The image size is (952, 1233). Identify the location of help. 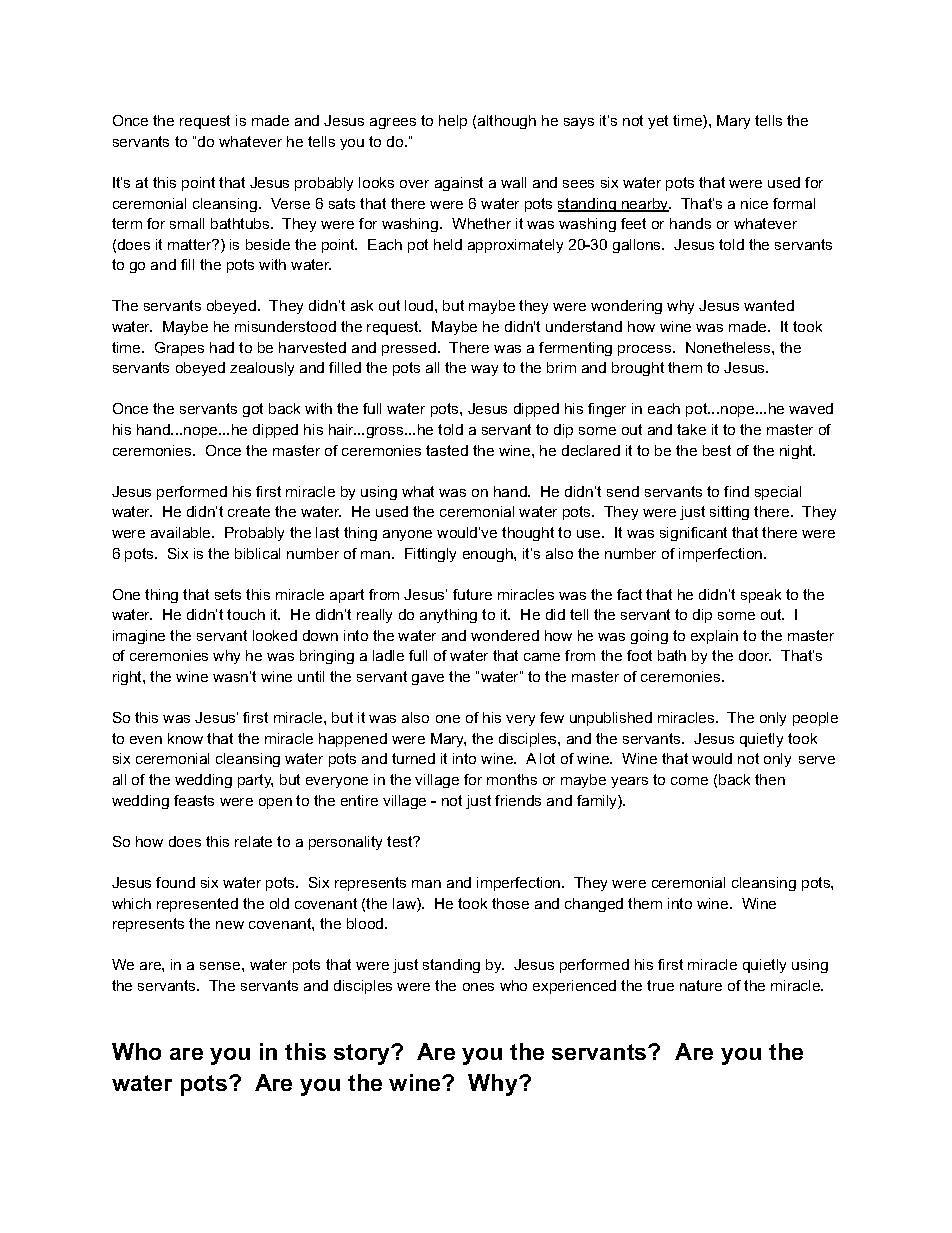
(453, 122).
